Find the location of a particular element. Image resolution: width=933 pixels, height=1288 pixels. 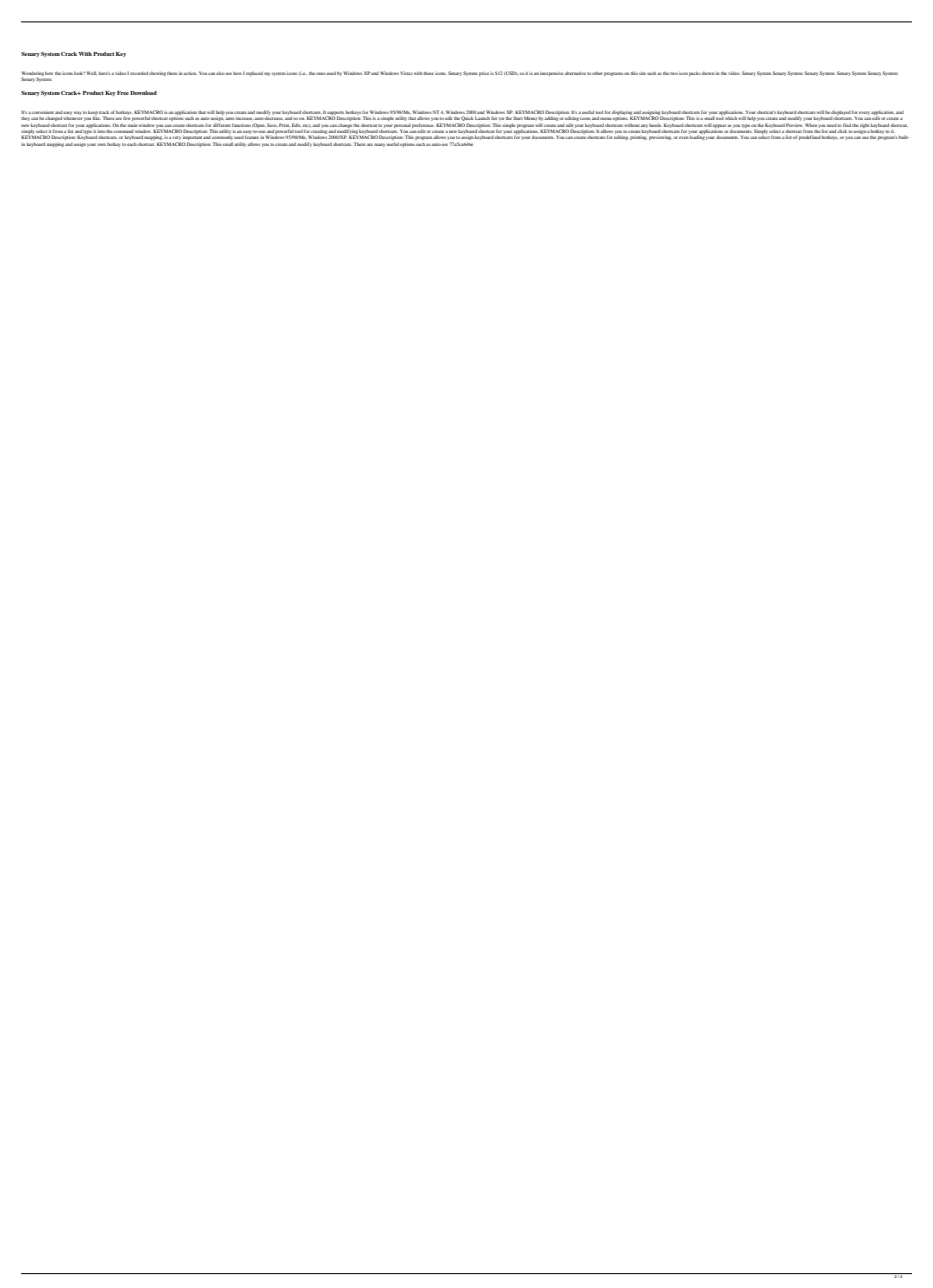

etc is located at coordinates (307, 125).
